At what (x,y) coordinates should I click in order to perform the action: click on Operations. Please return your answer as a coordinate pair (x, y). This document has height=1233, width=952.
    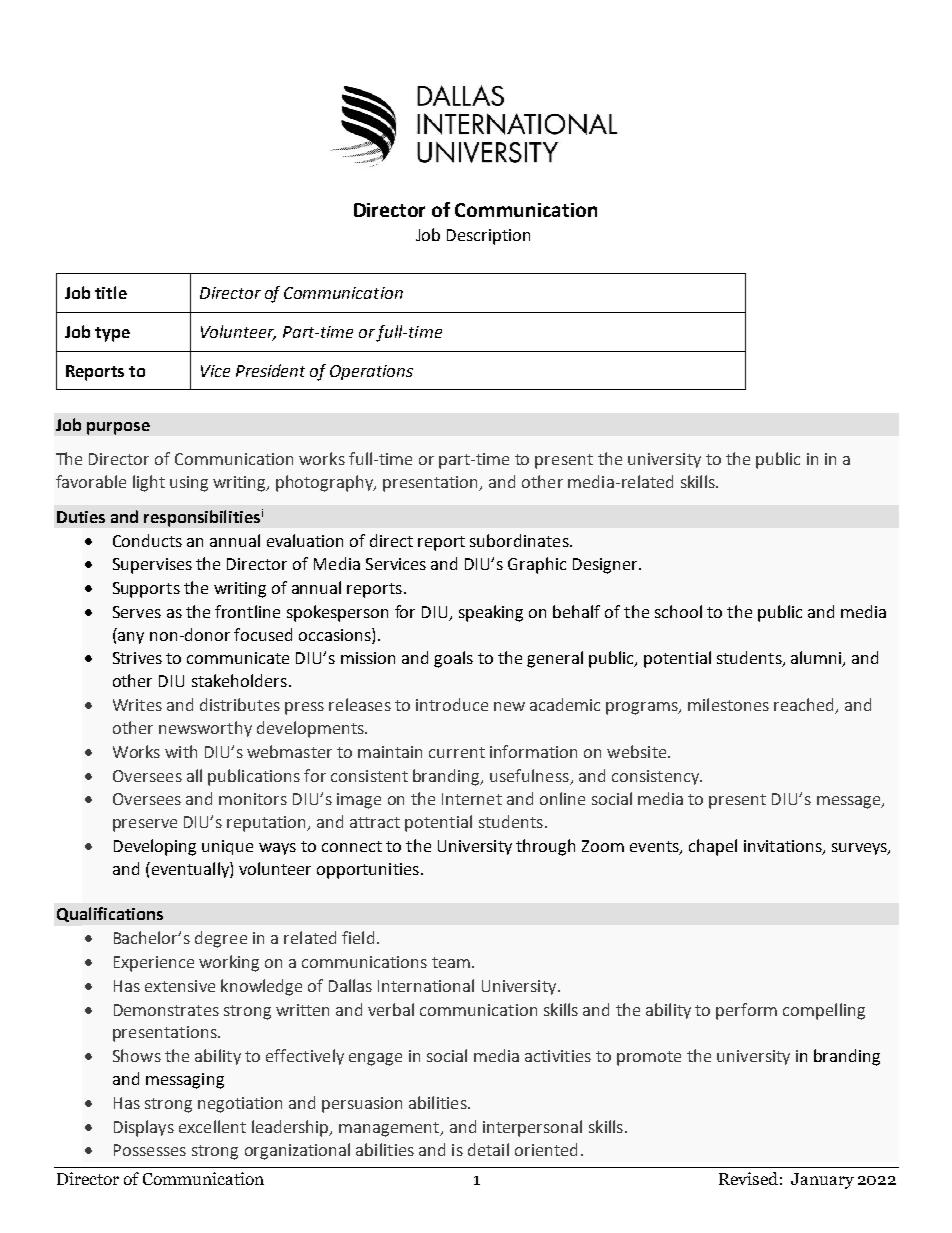
    Looking at the image, I should click on (371, 372).
